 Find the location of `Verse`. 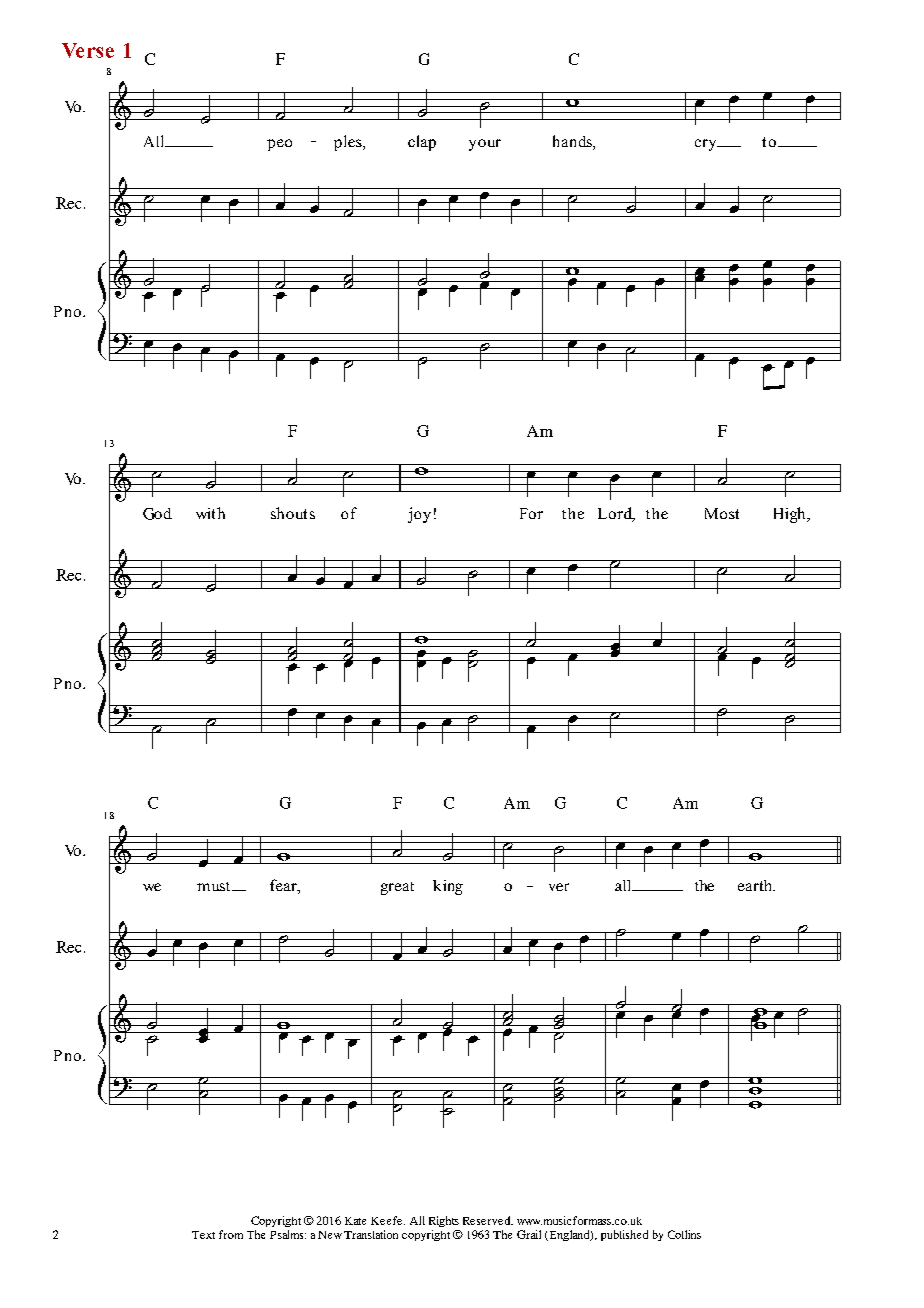

Verse is located at coordinates (88, 50).
